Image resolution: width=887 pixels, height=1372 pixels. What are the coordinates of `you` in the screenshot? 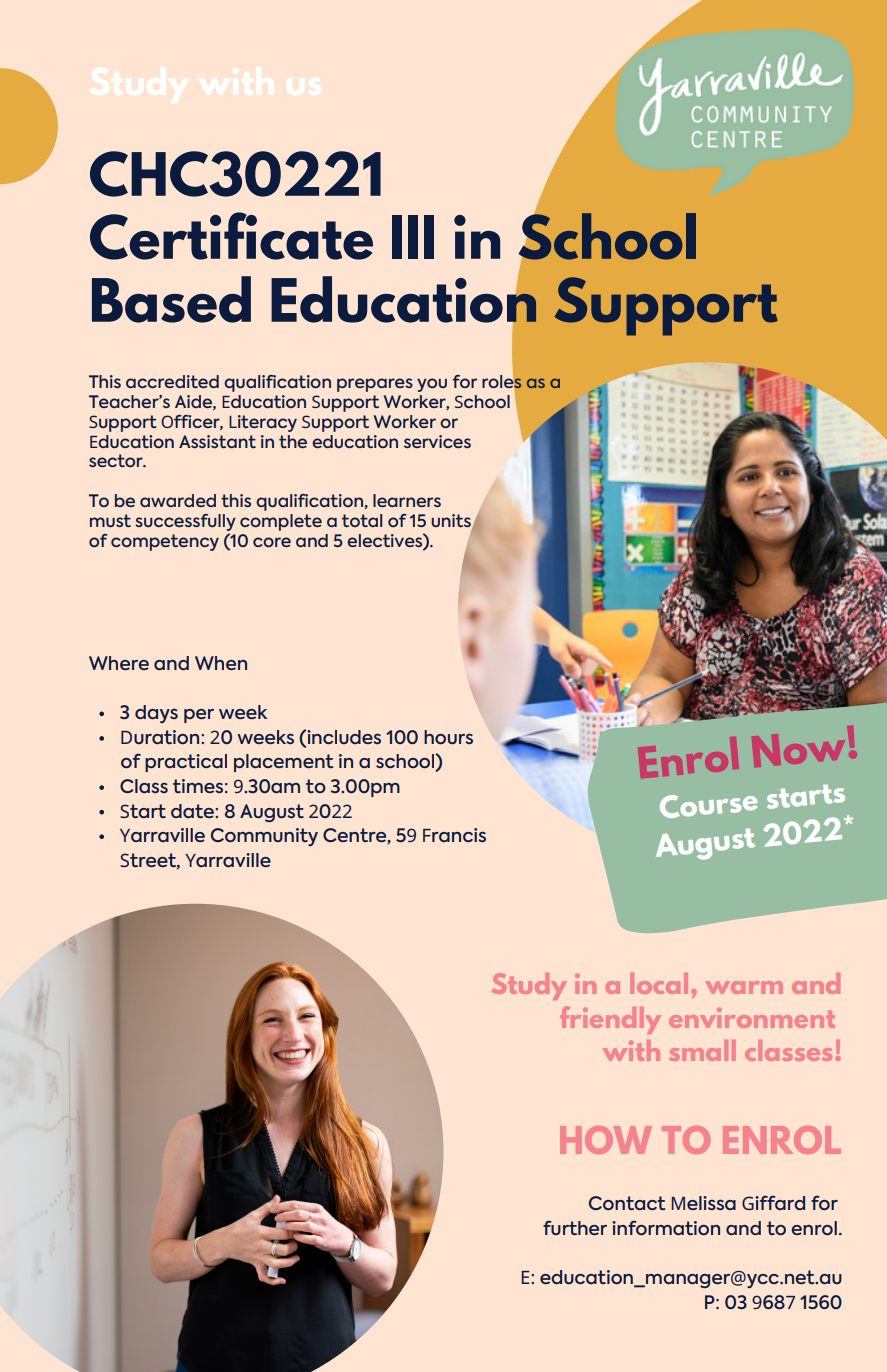 It's located at (432, 385).
